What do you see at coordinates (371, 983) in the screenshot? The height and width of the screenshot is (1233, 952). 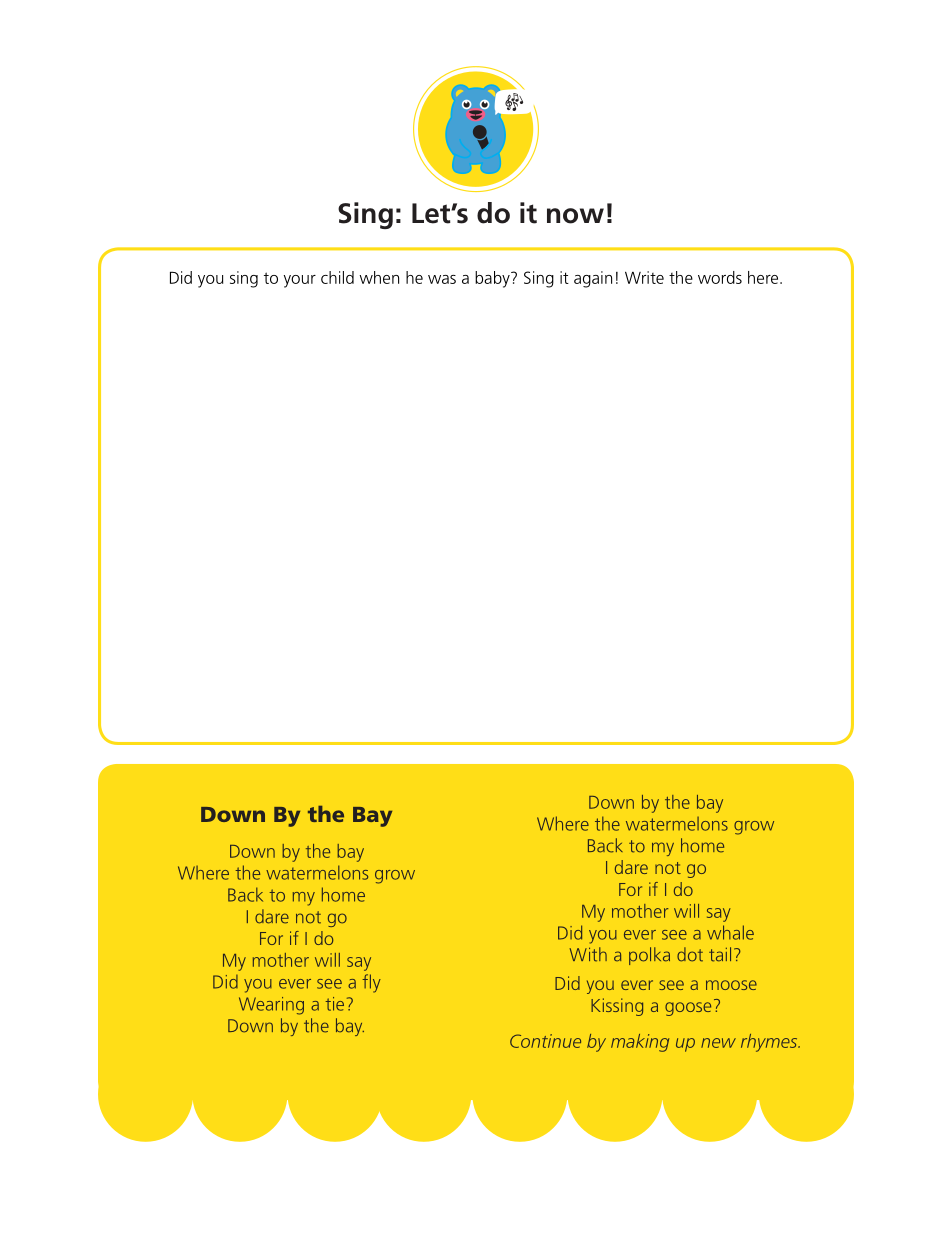 I see `fly` at bounding box center [371, 983].
